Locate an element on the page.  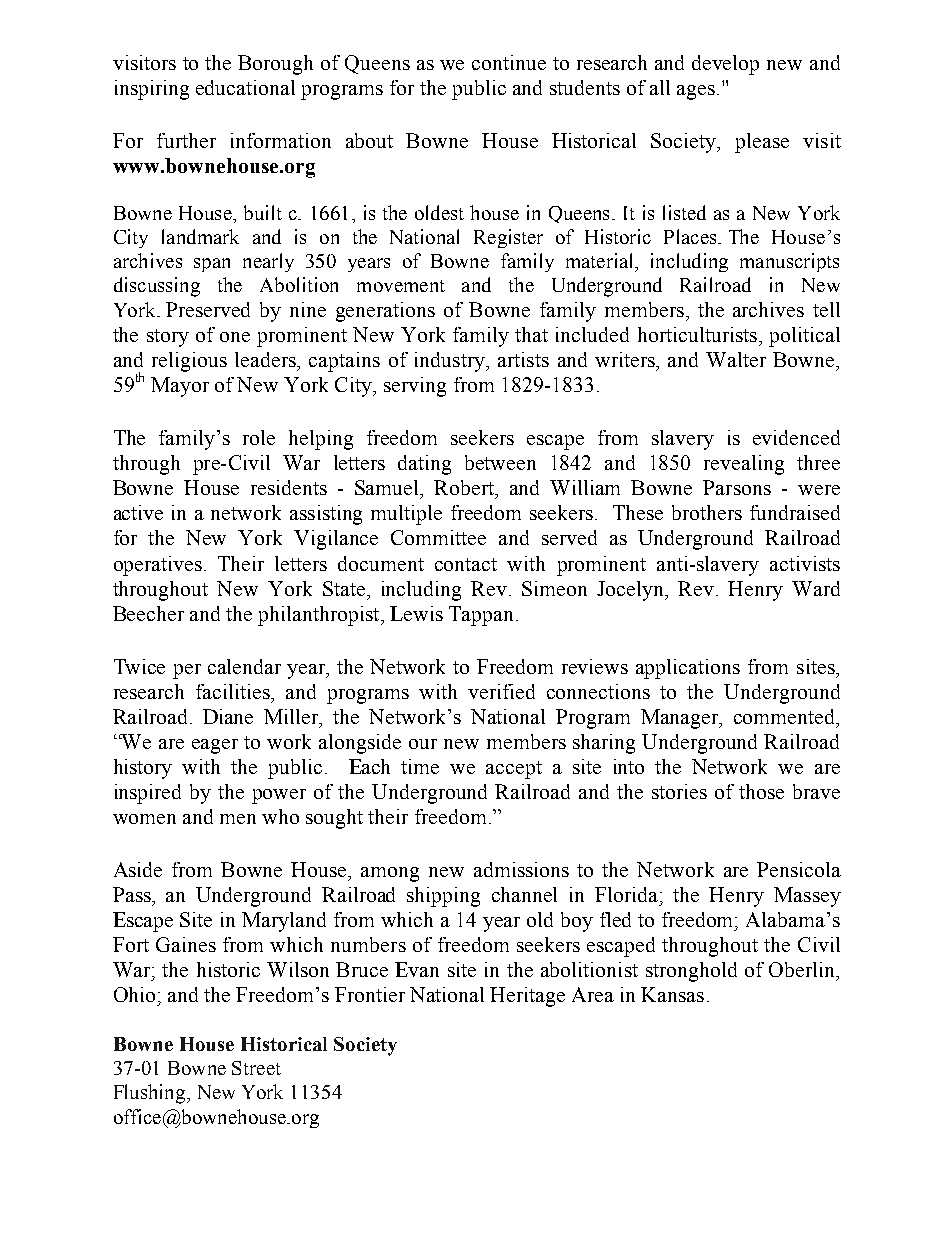
role is located at coordinates (259, 437).
